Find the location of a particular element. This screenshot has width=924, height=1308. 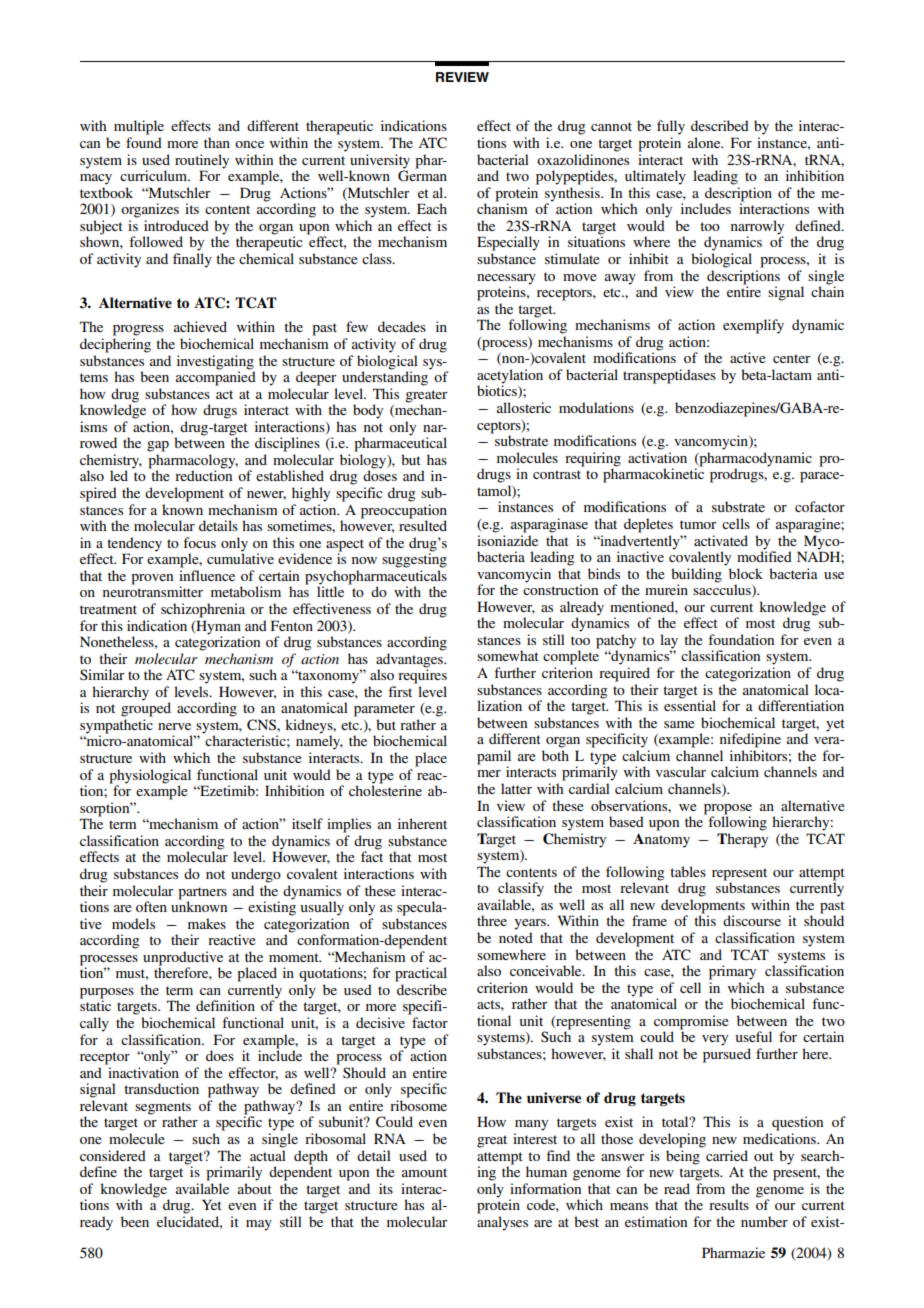

three is located at coordinates (492, 920).
